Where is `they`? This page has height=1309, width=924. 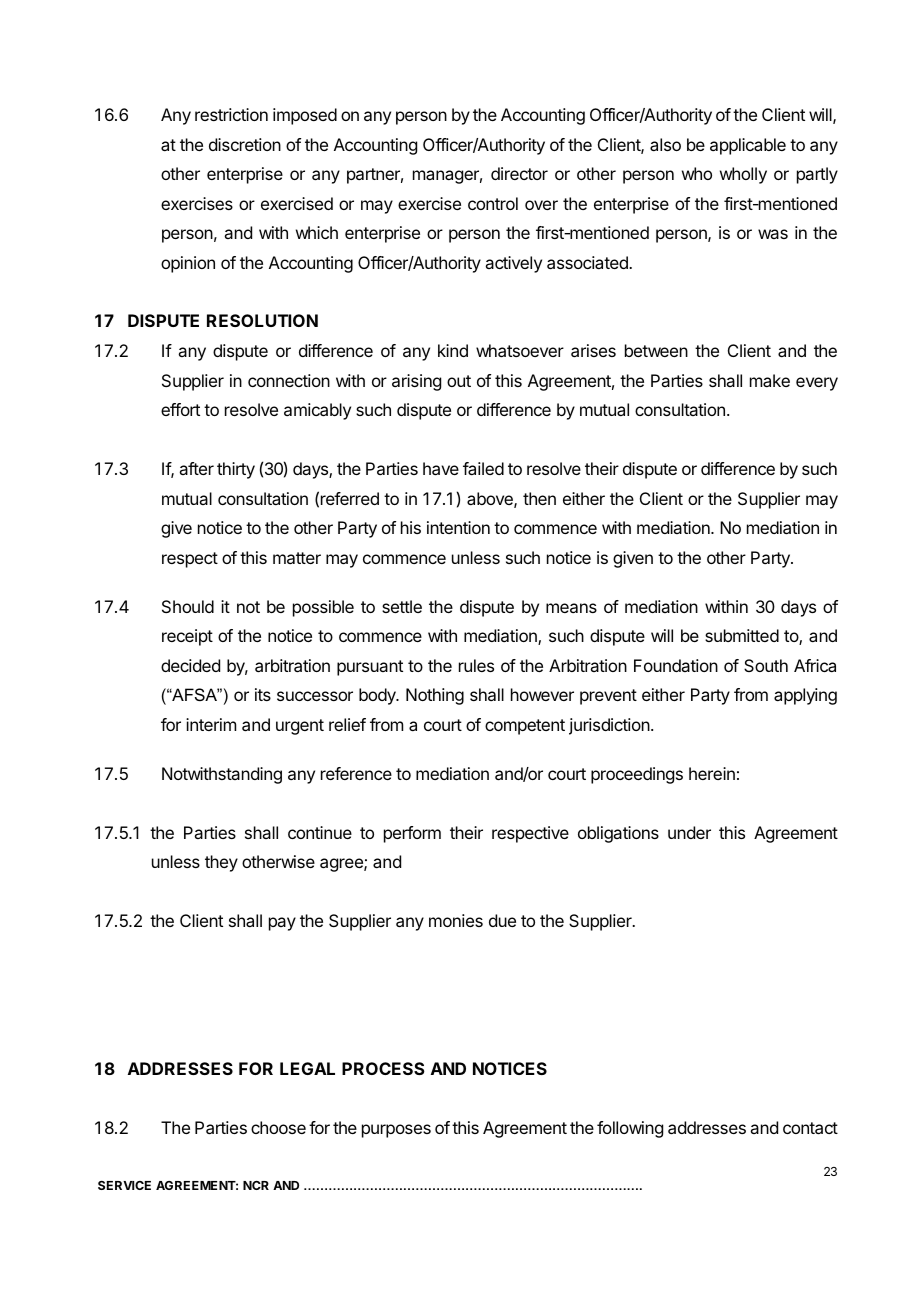 they is located at coordinates (221, 863).
